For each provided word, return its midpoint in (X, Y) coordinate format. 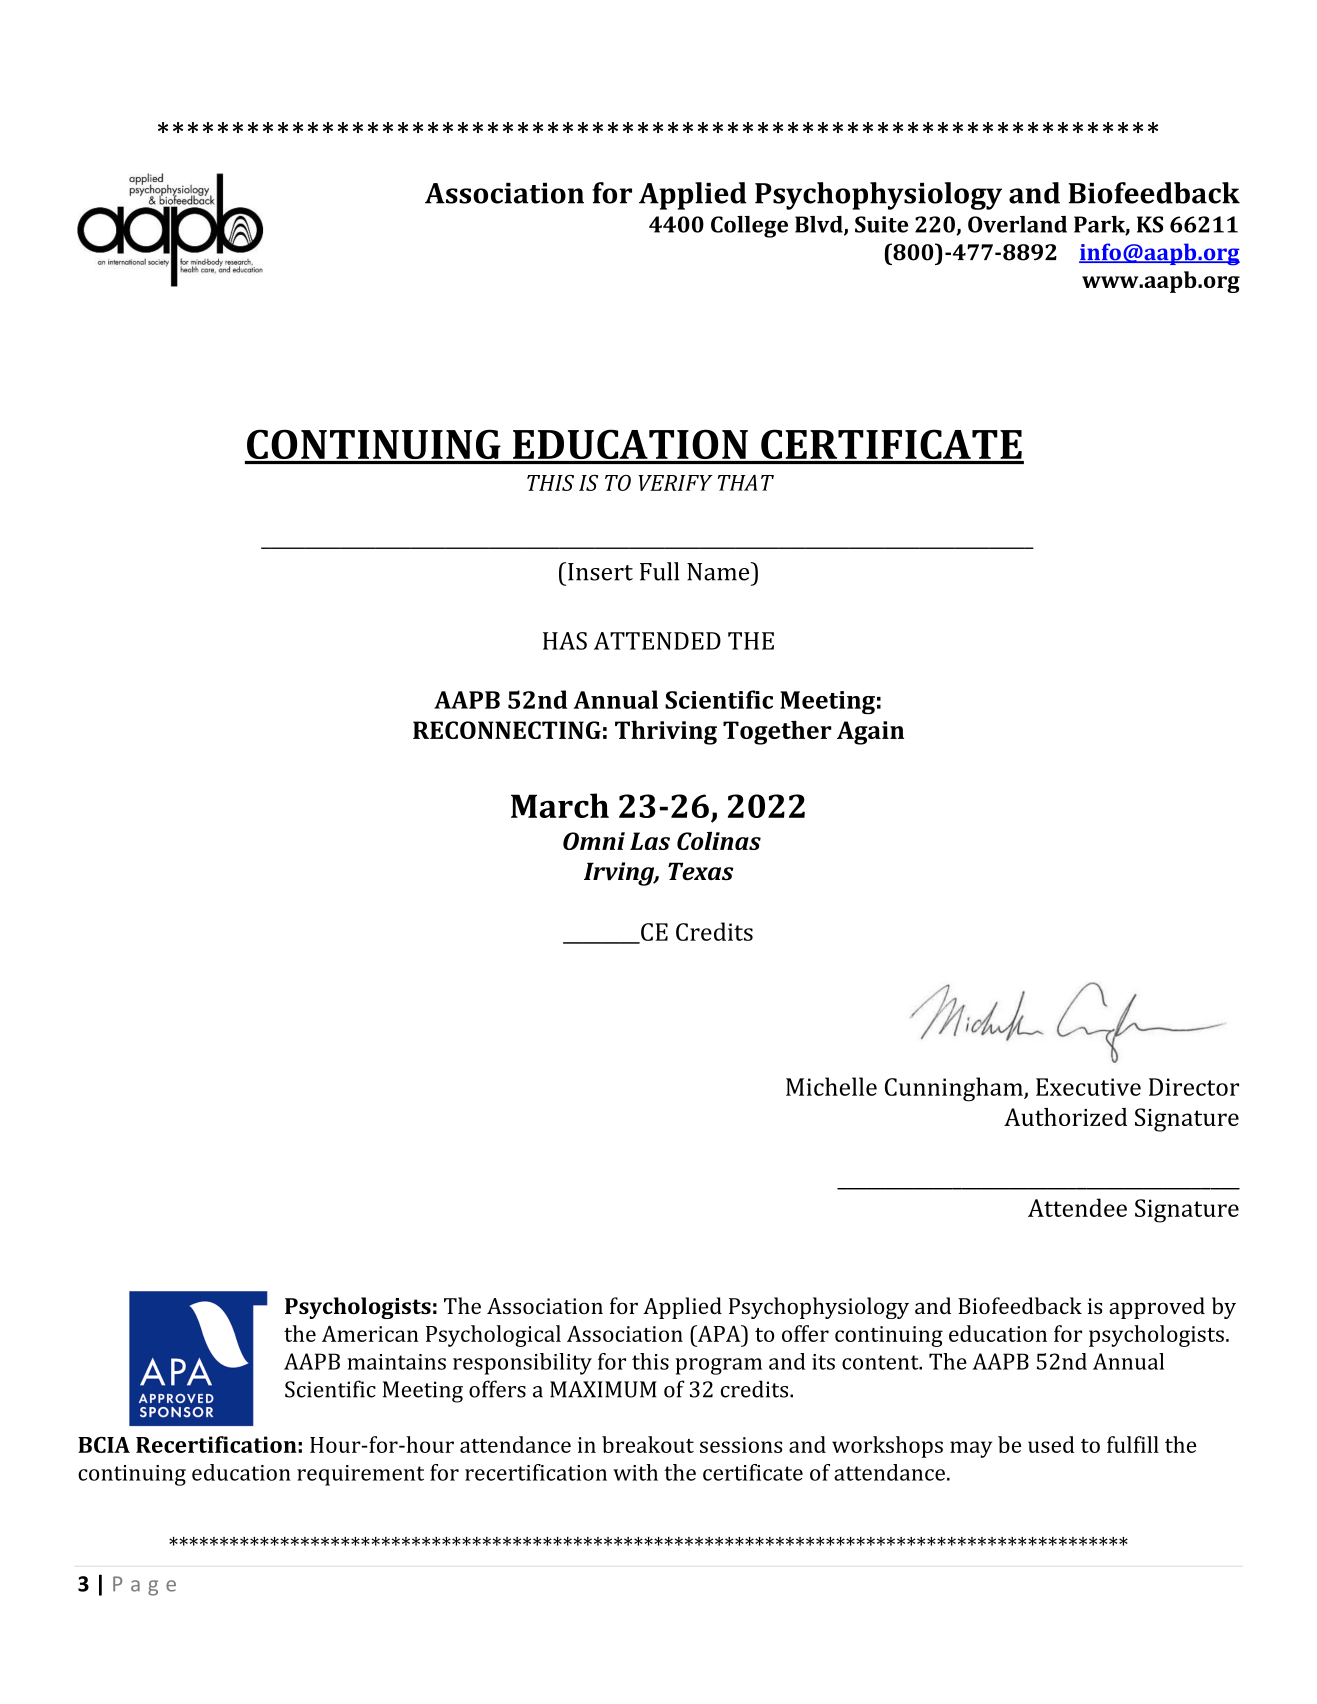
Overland (1017, 224)
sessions (741, 1445)
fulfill (1133, 1444)
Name (719, 571)
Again (870, 733)
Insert (600, 572)
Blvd (820, 225)
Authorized (1065, 1117)
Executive (1088, 1087)
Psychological (493, 1336)
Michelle (831, 1086)
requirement (360, 1475)
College (749, 227)
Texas (700, 871)
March (560, 805)
